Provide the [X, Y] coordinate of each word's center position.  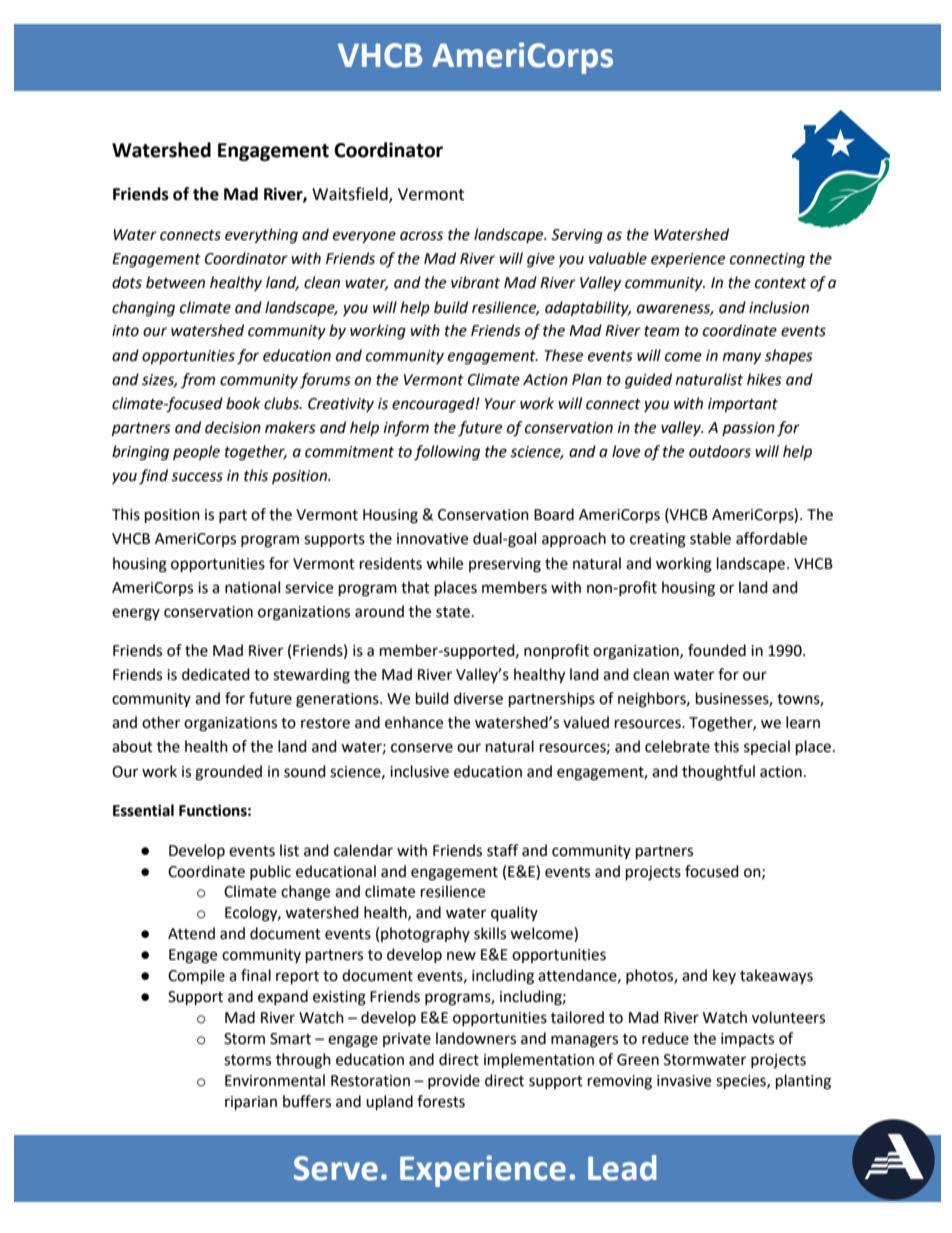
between [175, 282]
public [270, 872]
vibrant [475, 282]
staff [502, 850]
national [252, 587]
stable [710, 538]
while [444, 563]
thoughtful [718, 773]
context [781, 283]
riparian [251, 1103]
